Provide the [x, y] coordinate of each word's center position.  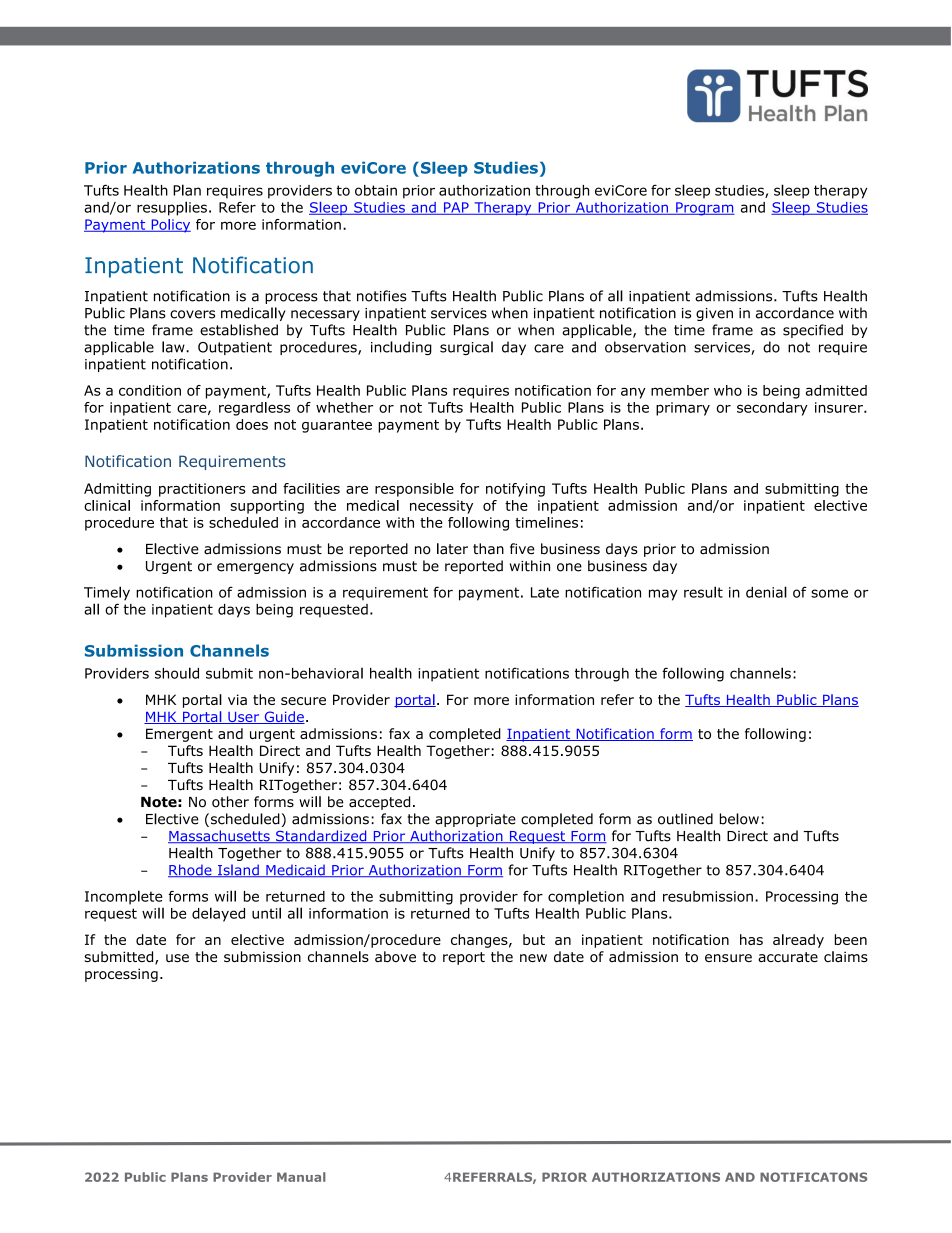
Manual [301, 1177]
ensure [728, 958]
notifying [515, 490]
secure [303, 701]
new [533, 958]
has [751, 939]
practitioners [202, 490]
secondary [772, 409]
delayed [218, 914]
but [534, 939]
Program [704, 209]
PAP [456, 208]
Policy [170, 226]
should [177, 673]
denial [766, 592]
